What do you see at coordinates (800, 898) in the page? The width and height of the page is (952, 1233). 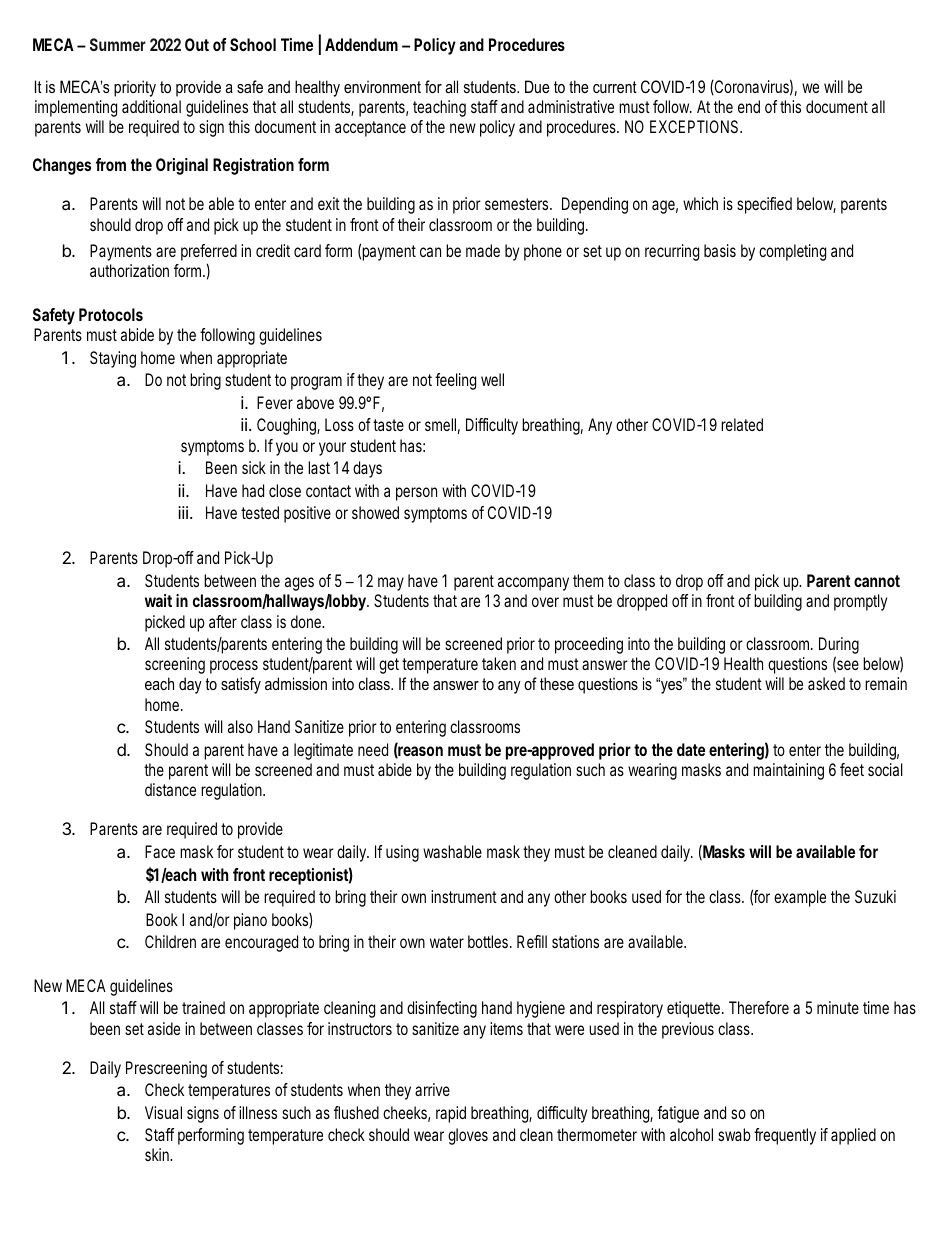 I see `example` at bounding box center [800, 898].
